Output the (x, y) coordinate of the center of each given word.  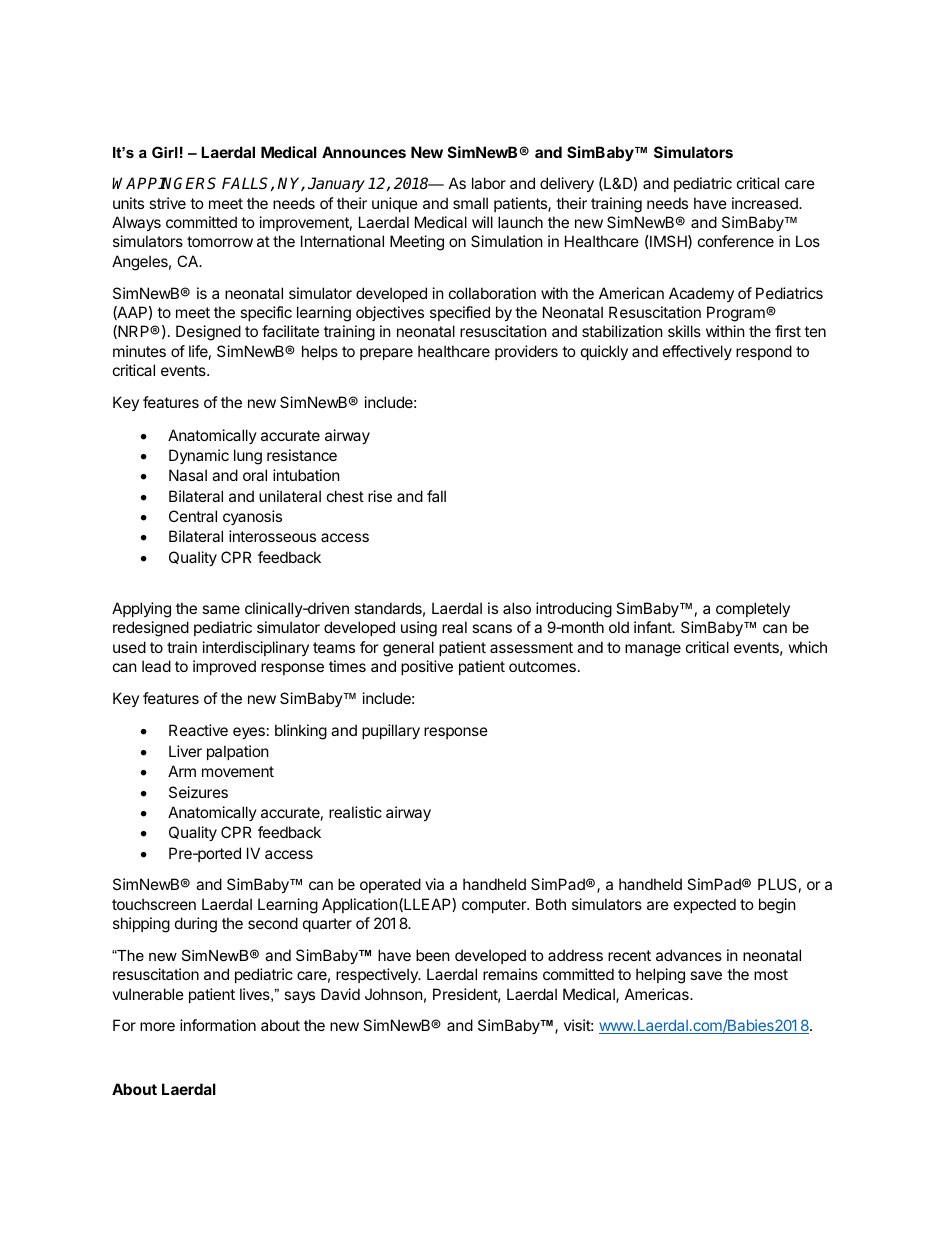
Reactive (198, 730)
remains (510, 974)
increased (766, 203)
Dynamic (199, 456)
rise (380, 496)
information (218, 1025)
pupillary (391, 731)
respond (764, 352)
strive (167, 203)
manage (653, 650)
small (470, 203)
